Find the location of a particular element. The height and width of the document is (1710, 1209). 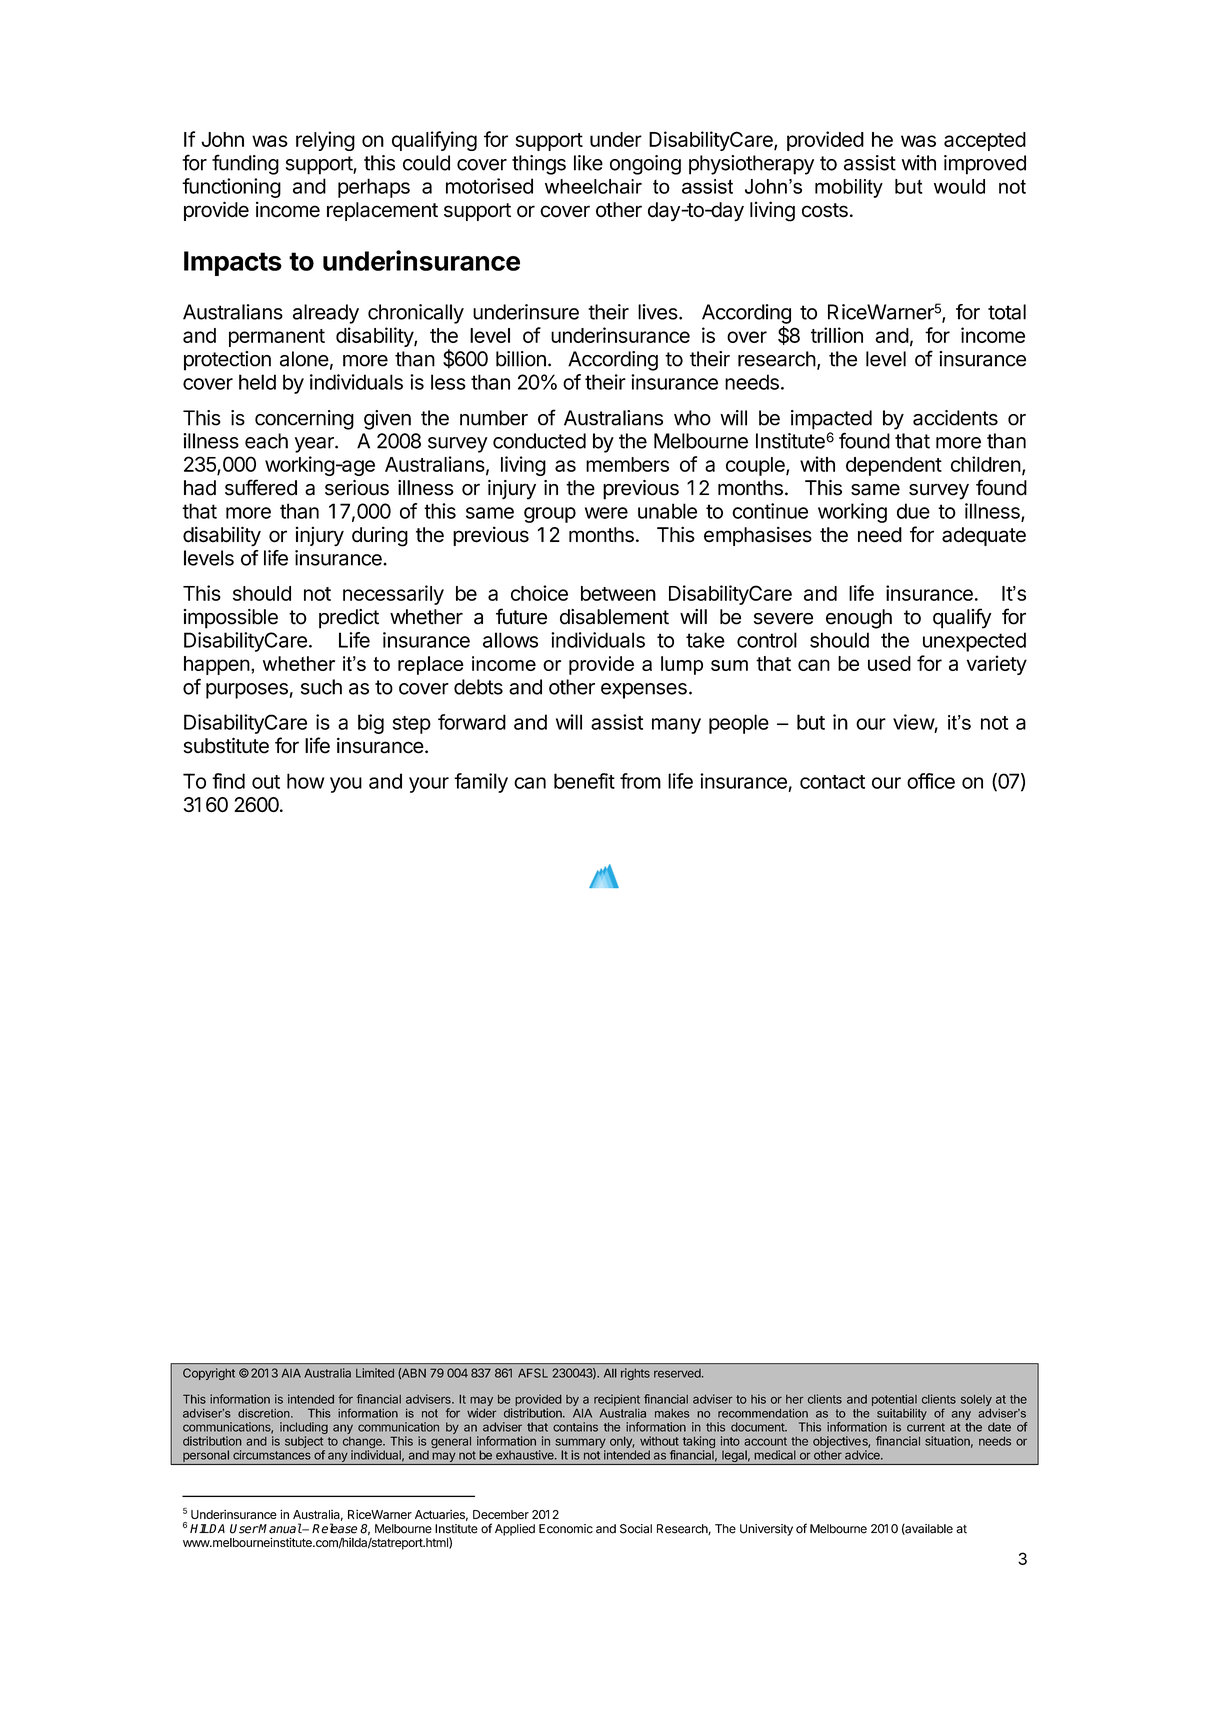

rights is located at coordinates (635, 1374).
